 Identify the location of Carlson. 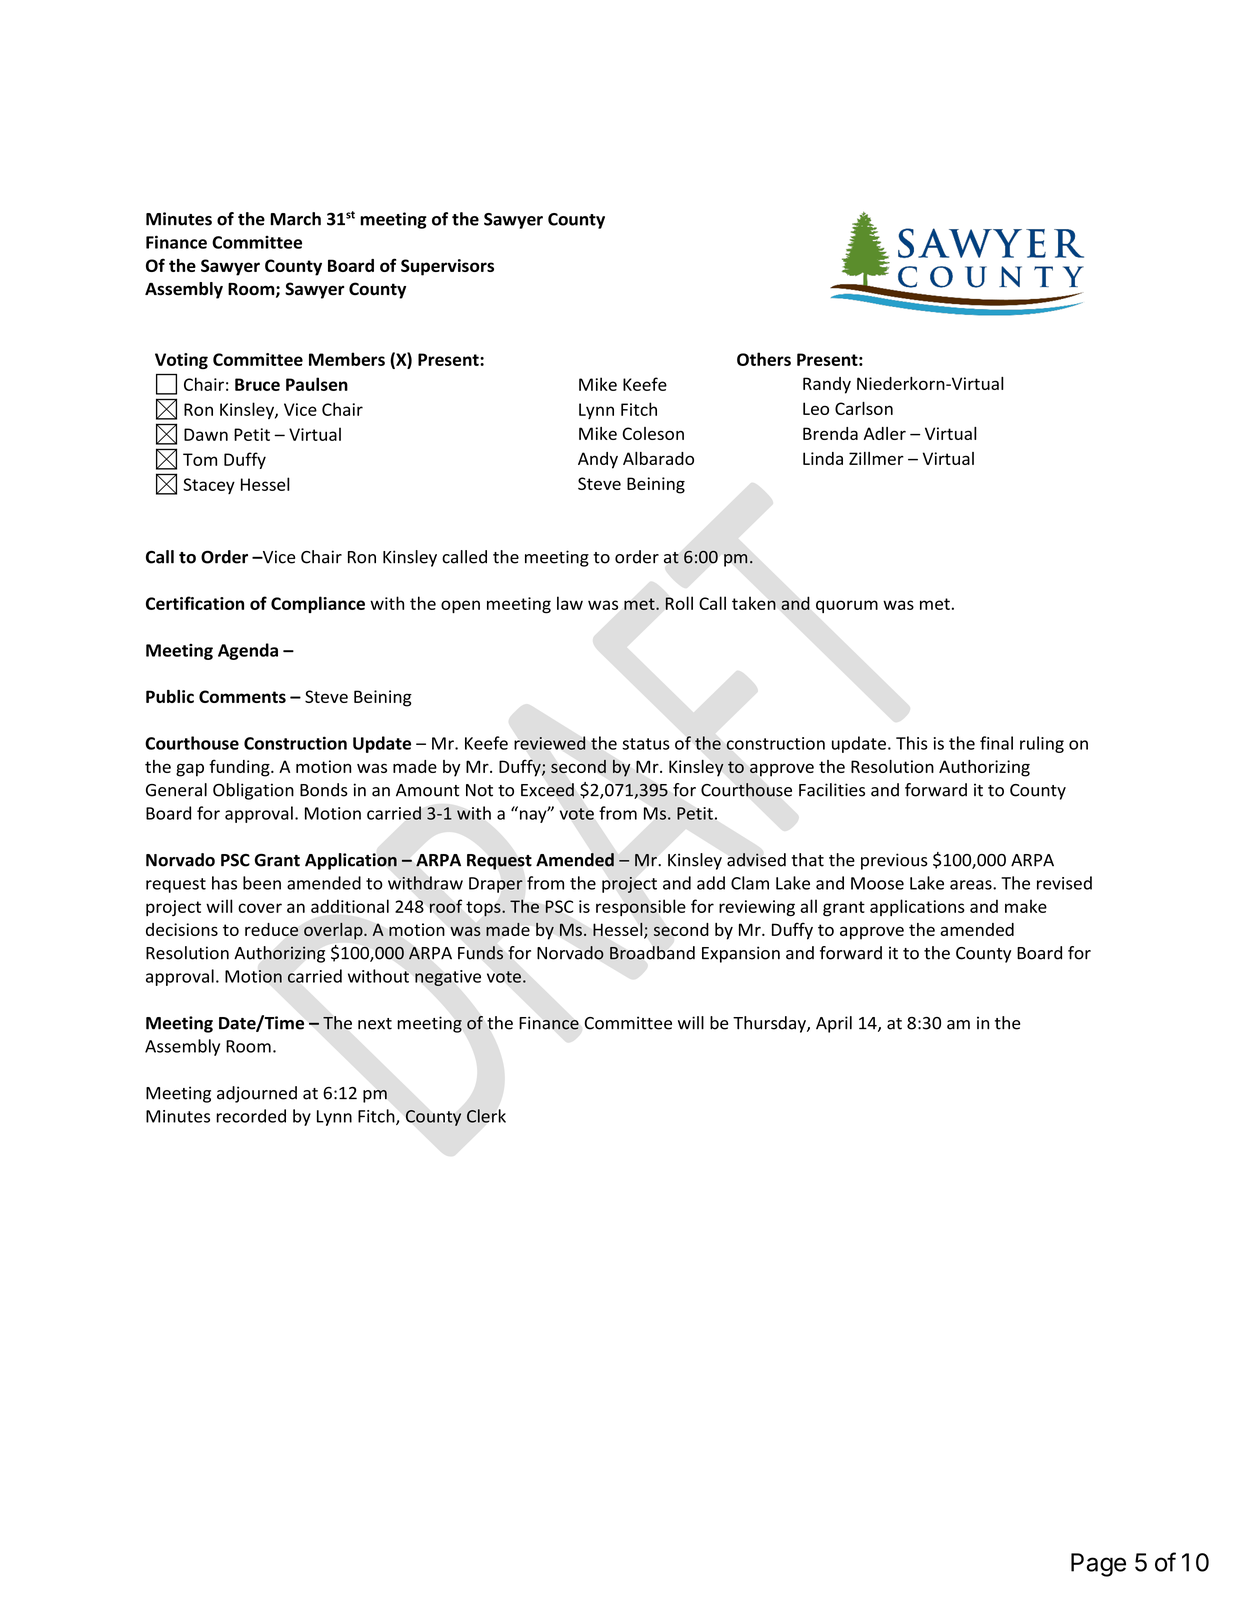
(864, 408).
